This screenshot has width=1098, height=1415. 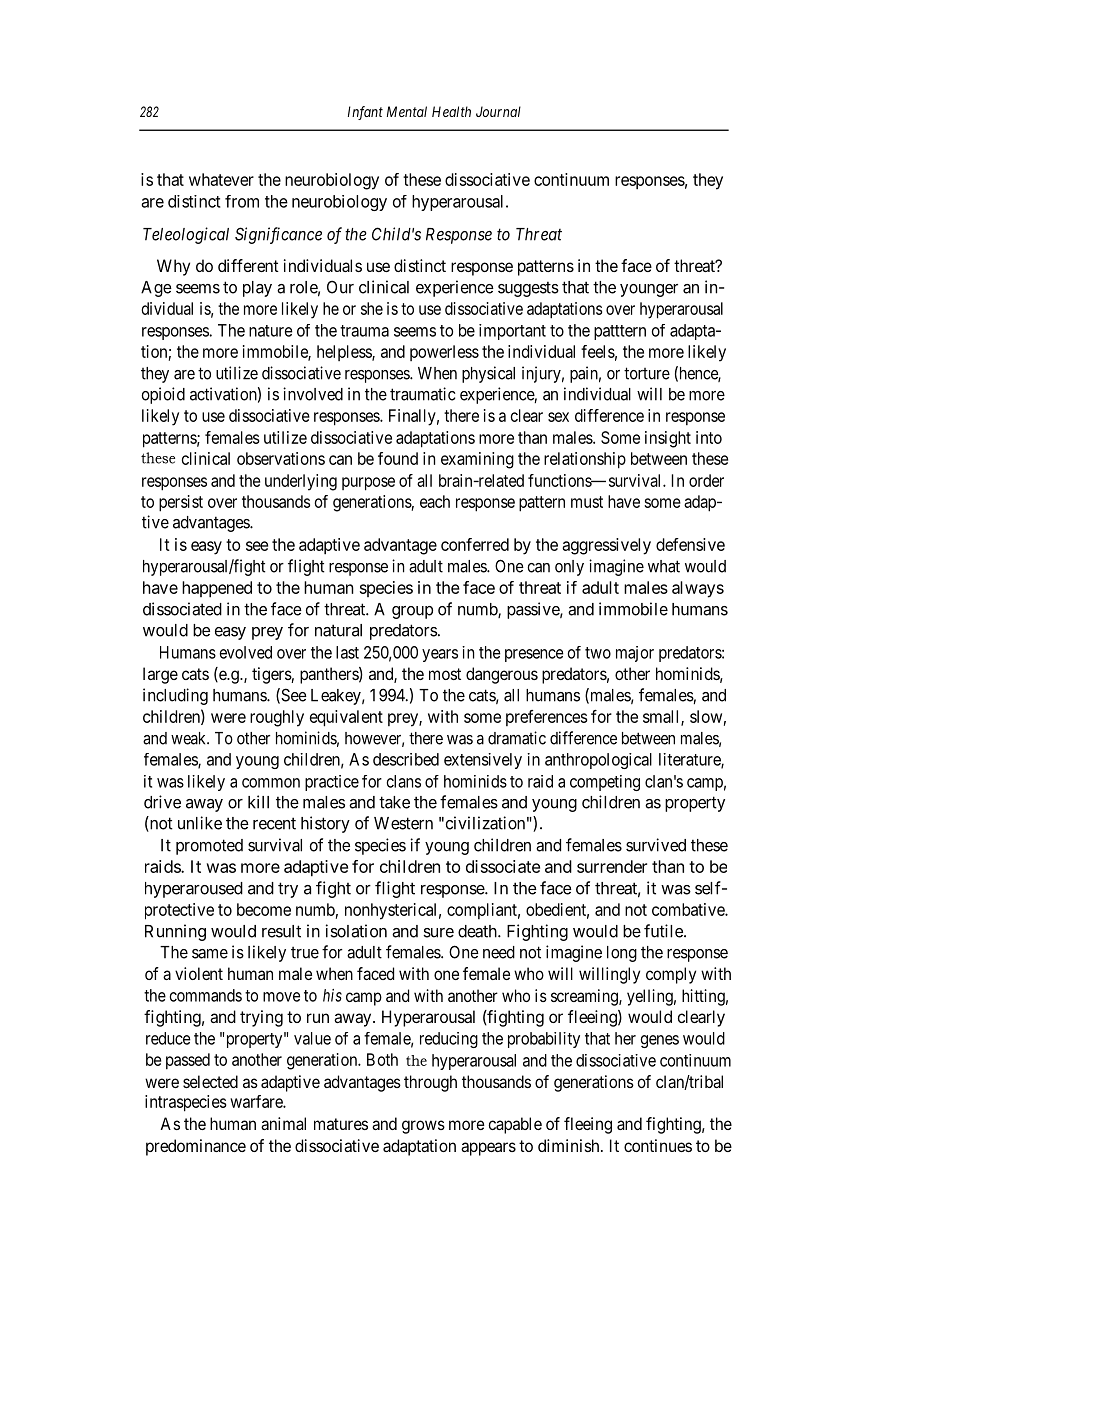 I want to click on Journal, so click(x=498, y=111).
